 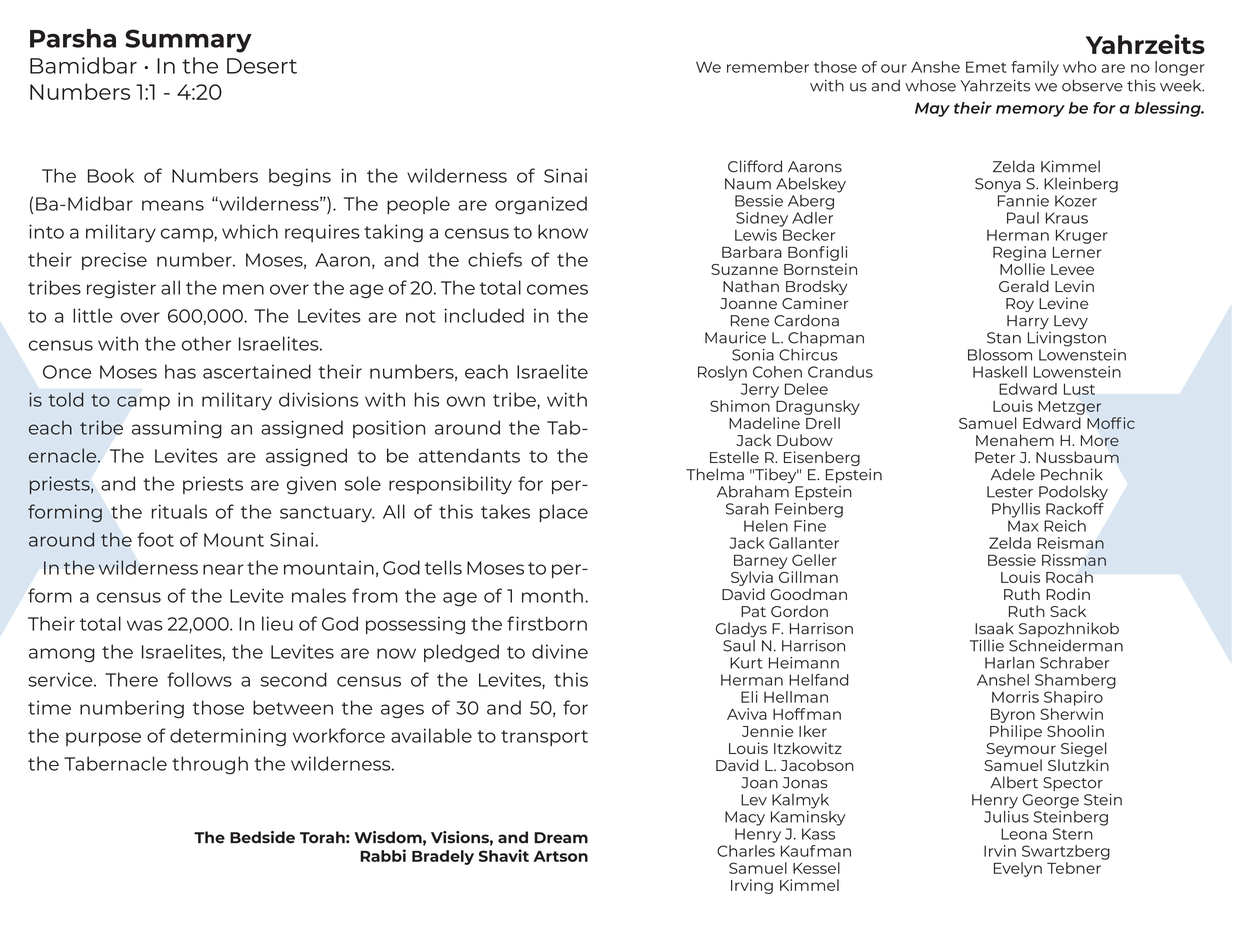 What do you see at coordinates (188, 41) in the screenshot?
I see `Summary` at bounding box center [188, 41].
